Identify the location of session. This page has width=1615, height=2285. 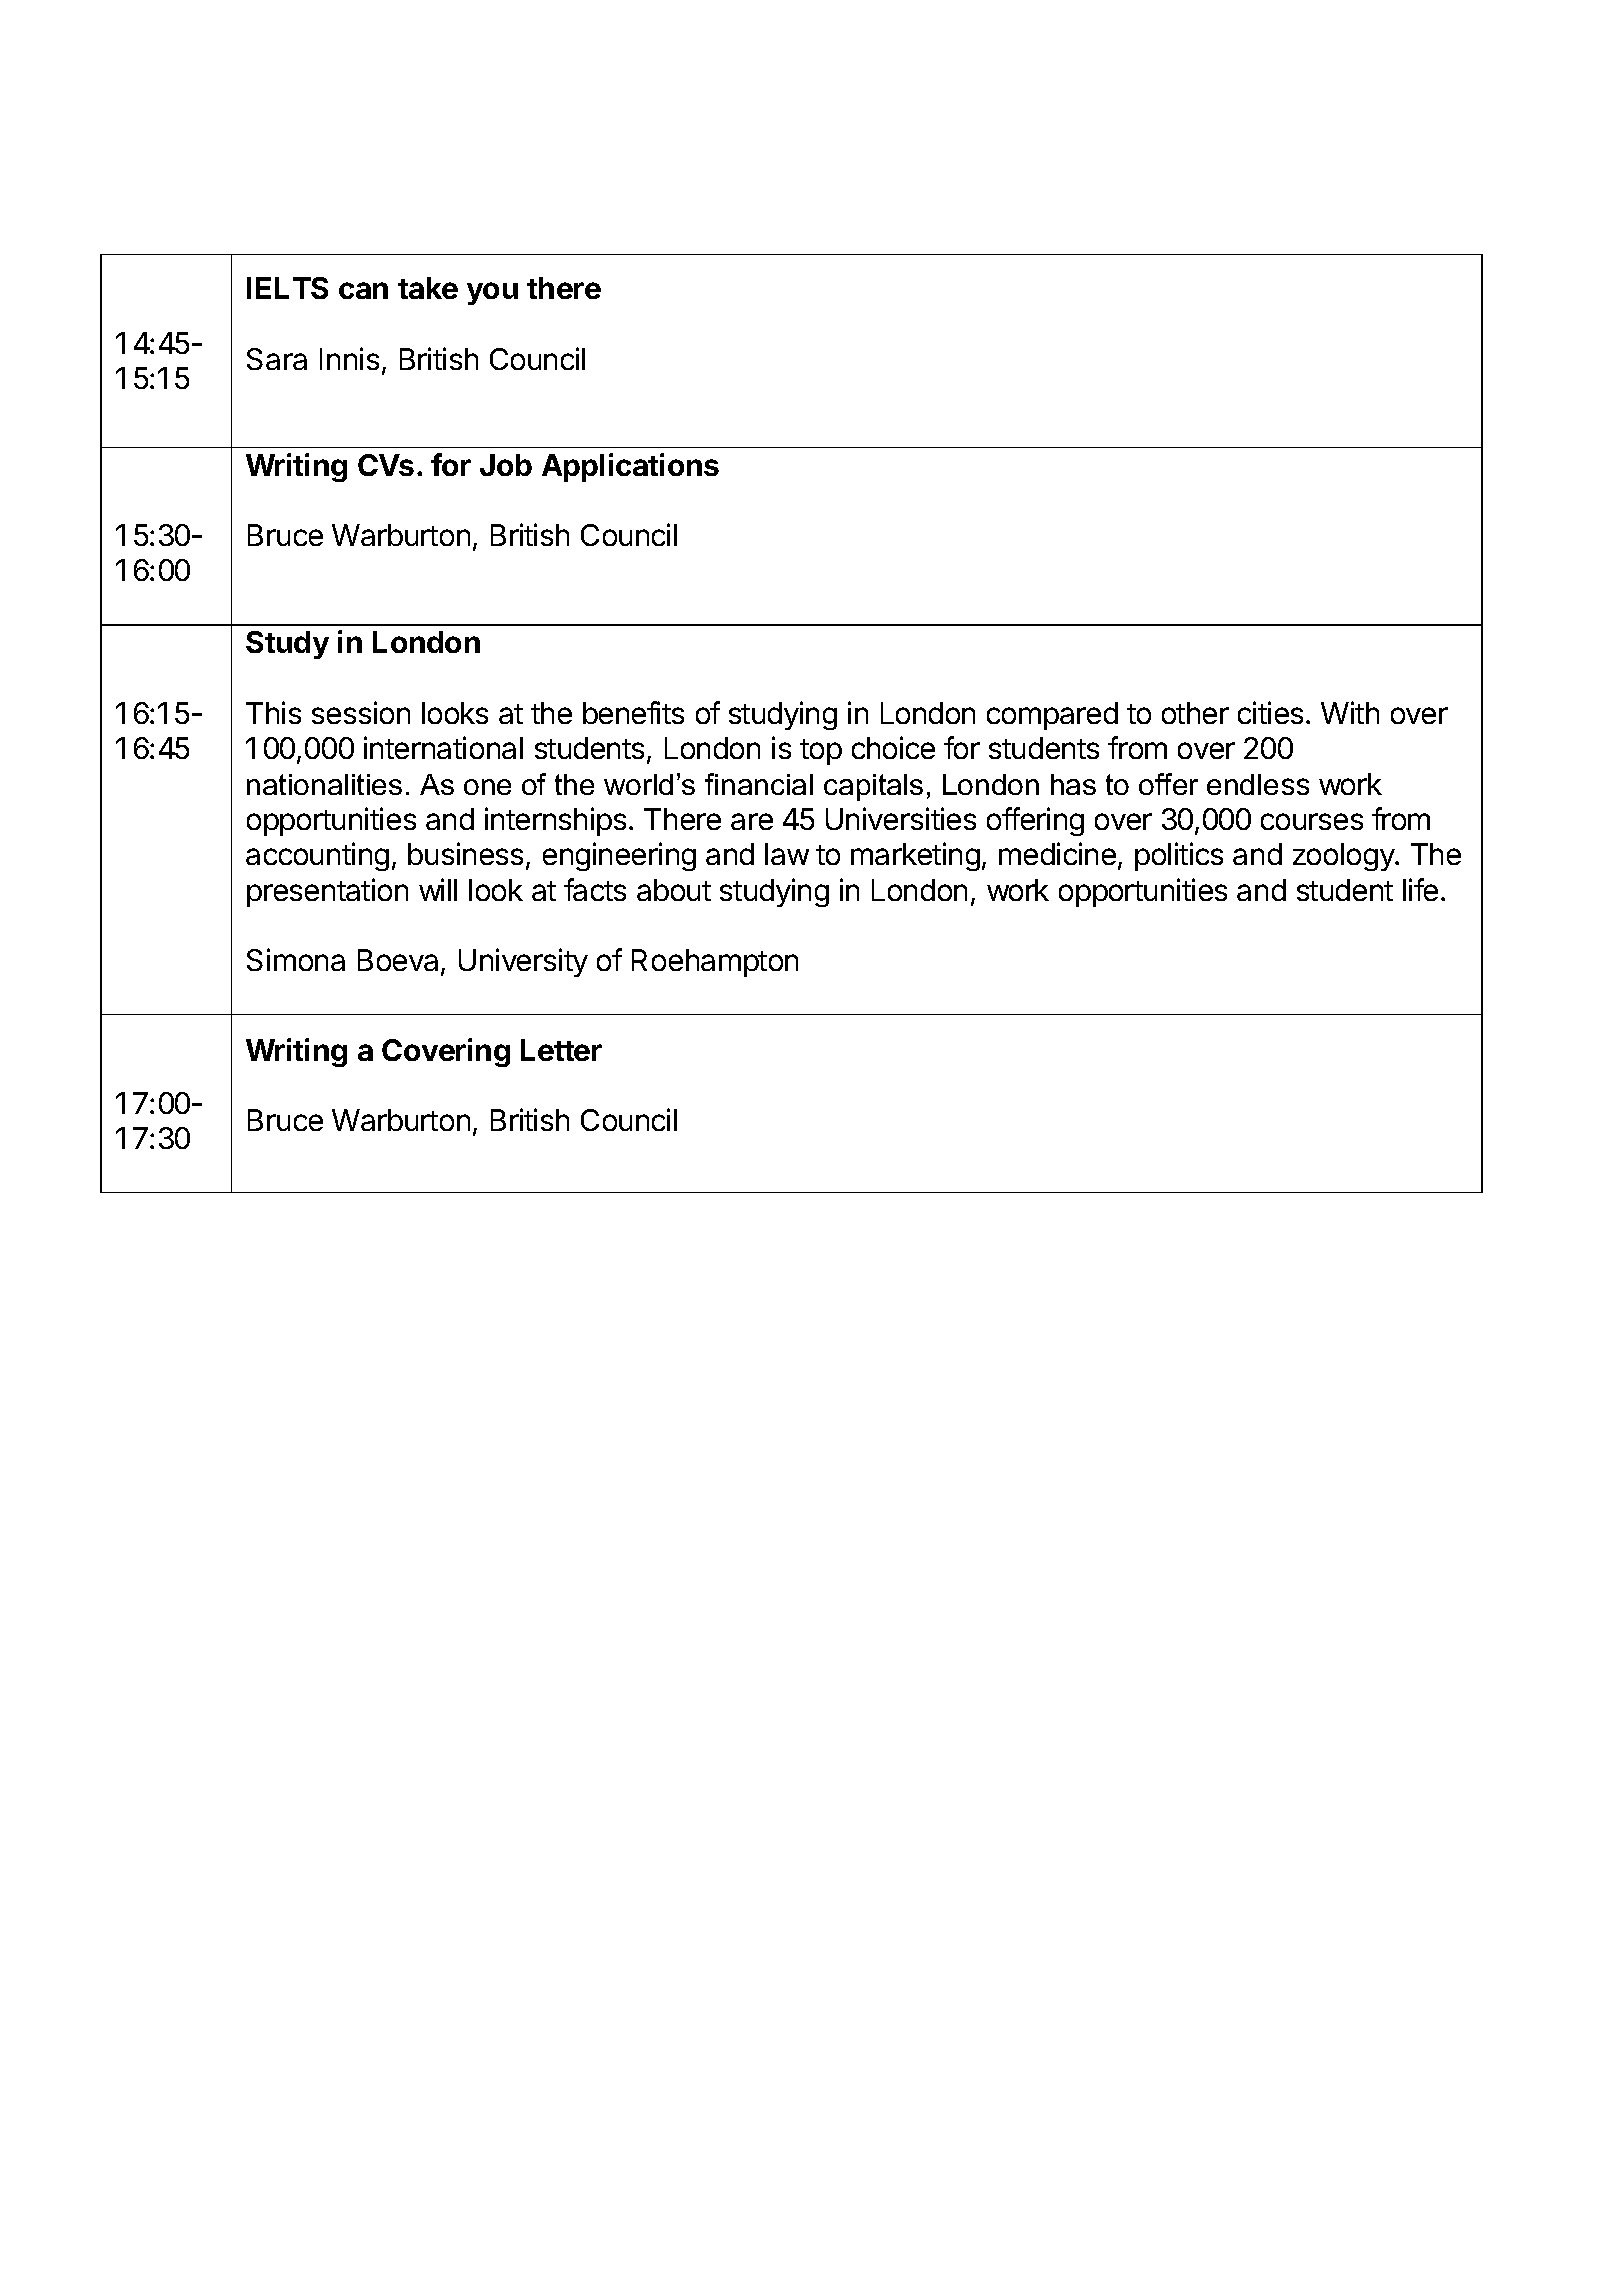
(361, 712).
